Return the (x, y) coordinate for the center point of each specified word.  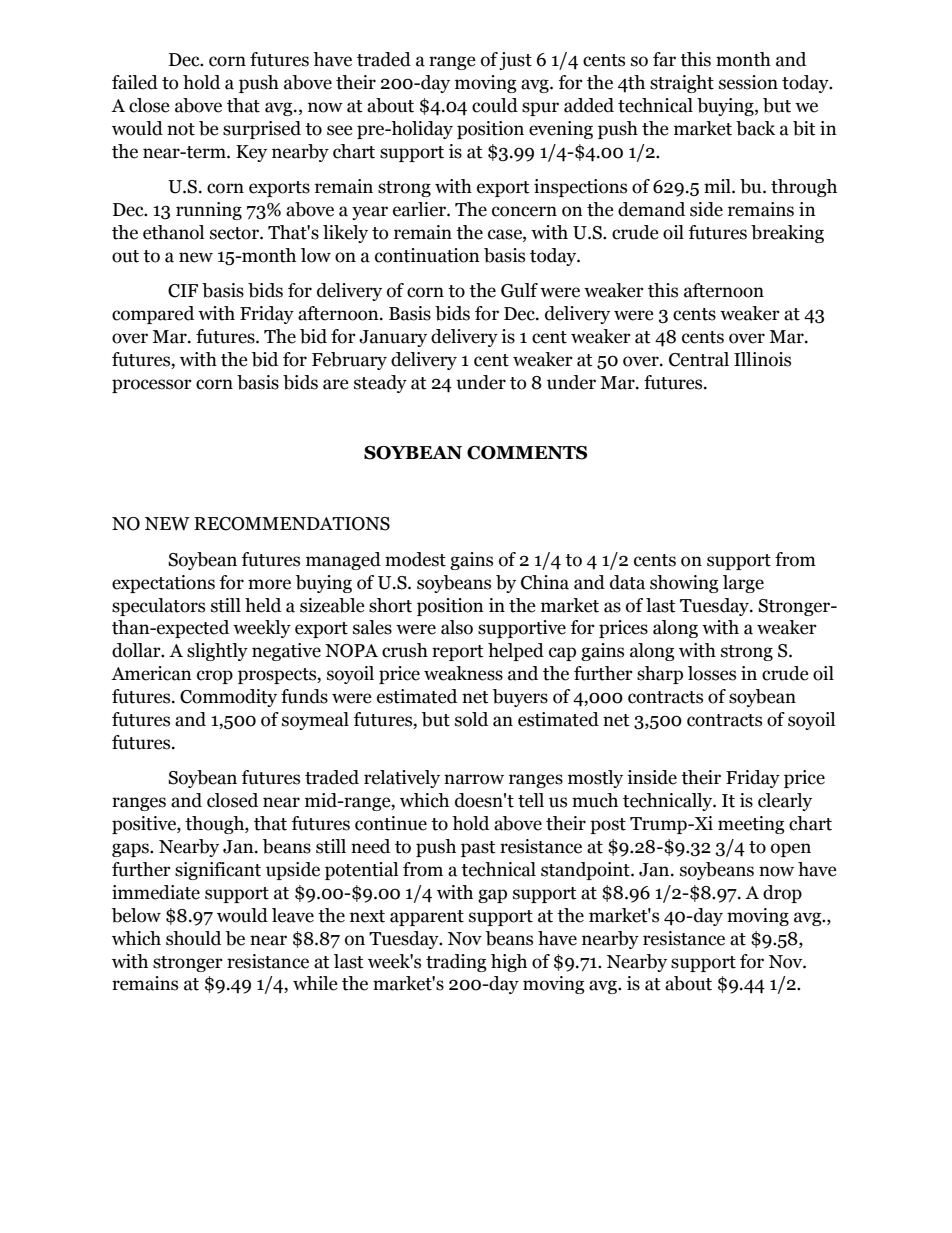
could (495, 105)
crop (215, 677)
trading (456, 963)
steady (380, 384)
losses (712, 673)
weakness (463, 673)
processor (152, 386)
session (748, 82)
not (181, 129)
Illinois (762, 359)
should (193, 938)
